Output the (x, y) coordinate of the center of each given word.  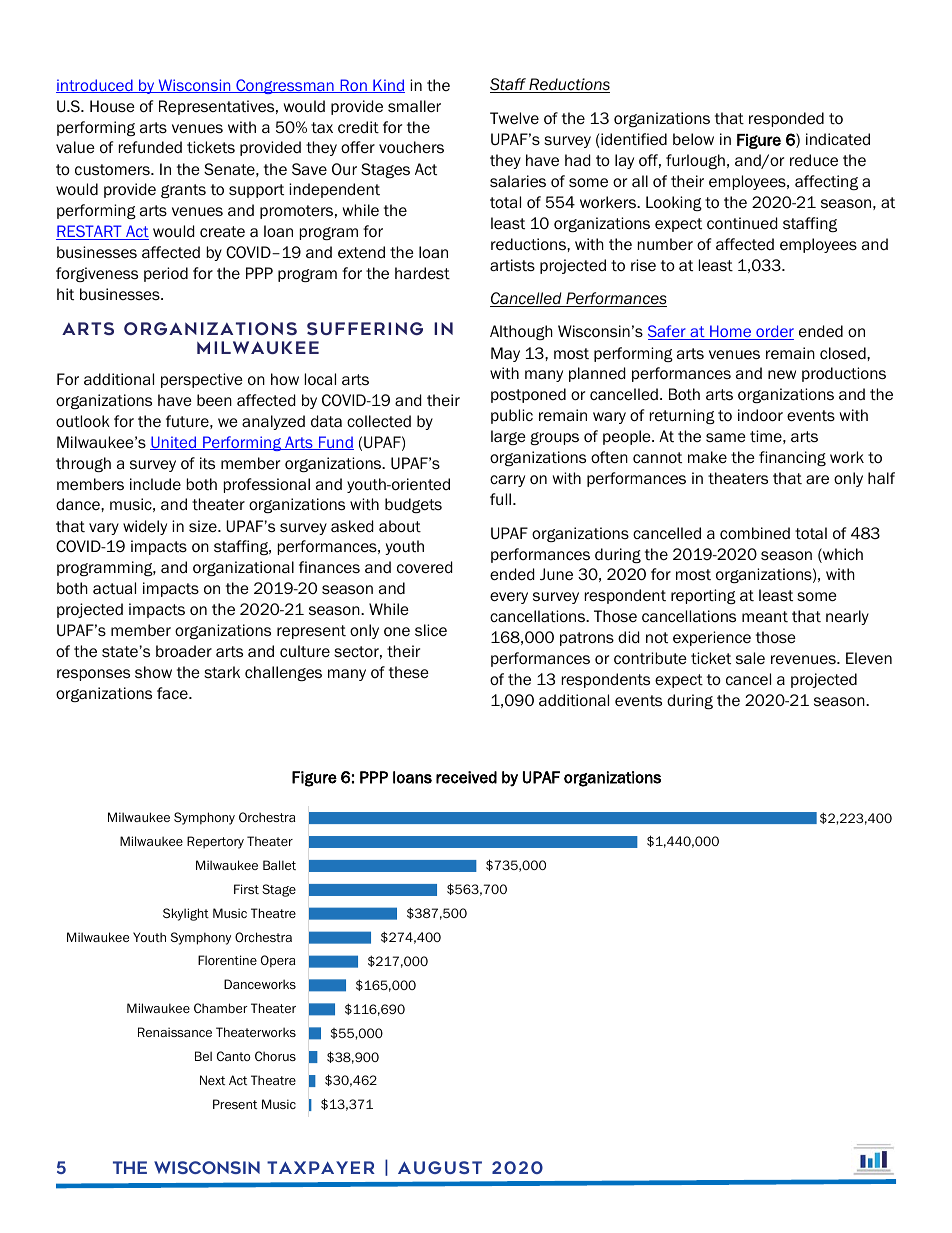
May (505, 354)
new (782, 374)
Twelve (514, 118)
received (466, 777)
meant (765, 617)
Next (212, 1080)
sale (750, 658)
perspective (202, 380)
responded (786, 119)
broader (184, 651)
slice (431, 630)
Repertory (215, 842)
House (112, 106)
